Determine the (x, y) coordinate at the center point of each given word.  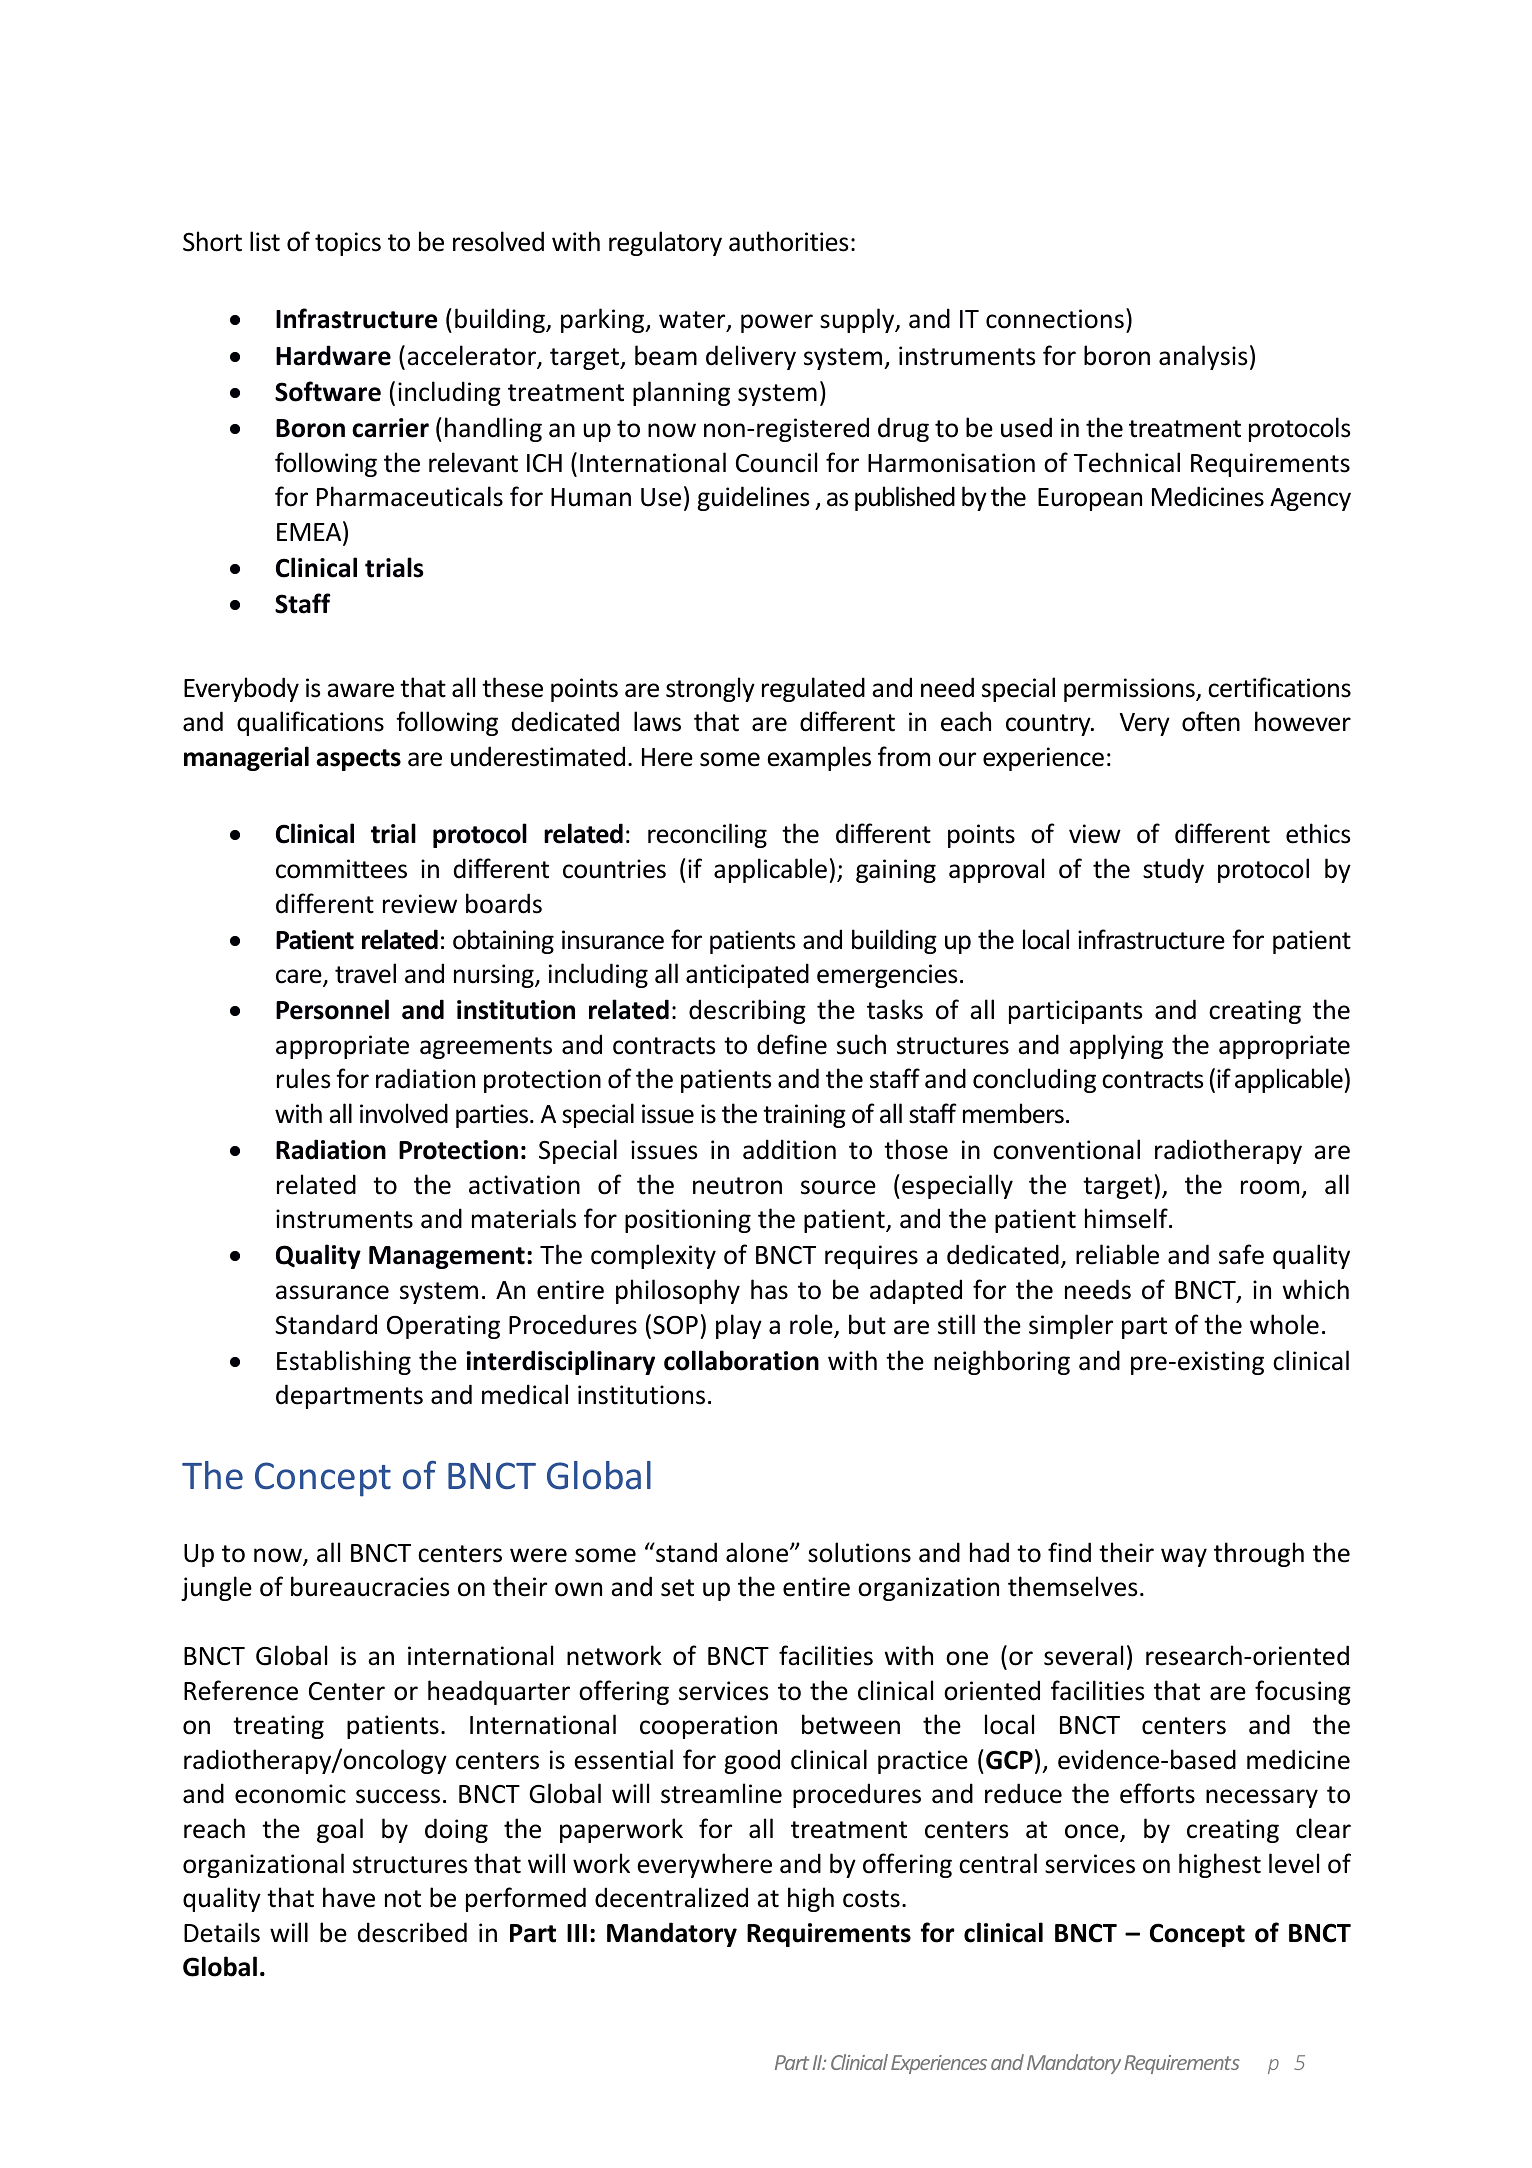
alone (758, 1552)
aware (360, 690)
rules (303, 1078)
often (1211, 721)
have (349, 1897)
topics (348, 244)
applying (1116, 1046)
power (777, 323)
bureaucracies (370, 1586)
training (804, 1116)
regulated (813, 689)
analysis (1203, 357)
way (1184, 1557)
